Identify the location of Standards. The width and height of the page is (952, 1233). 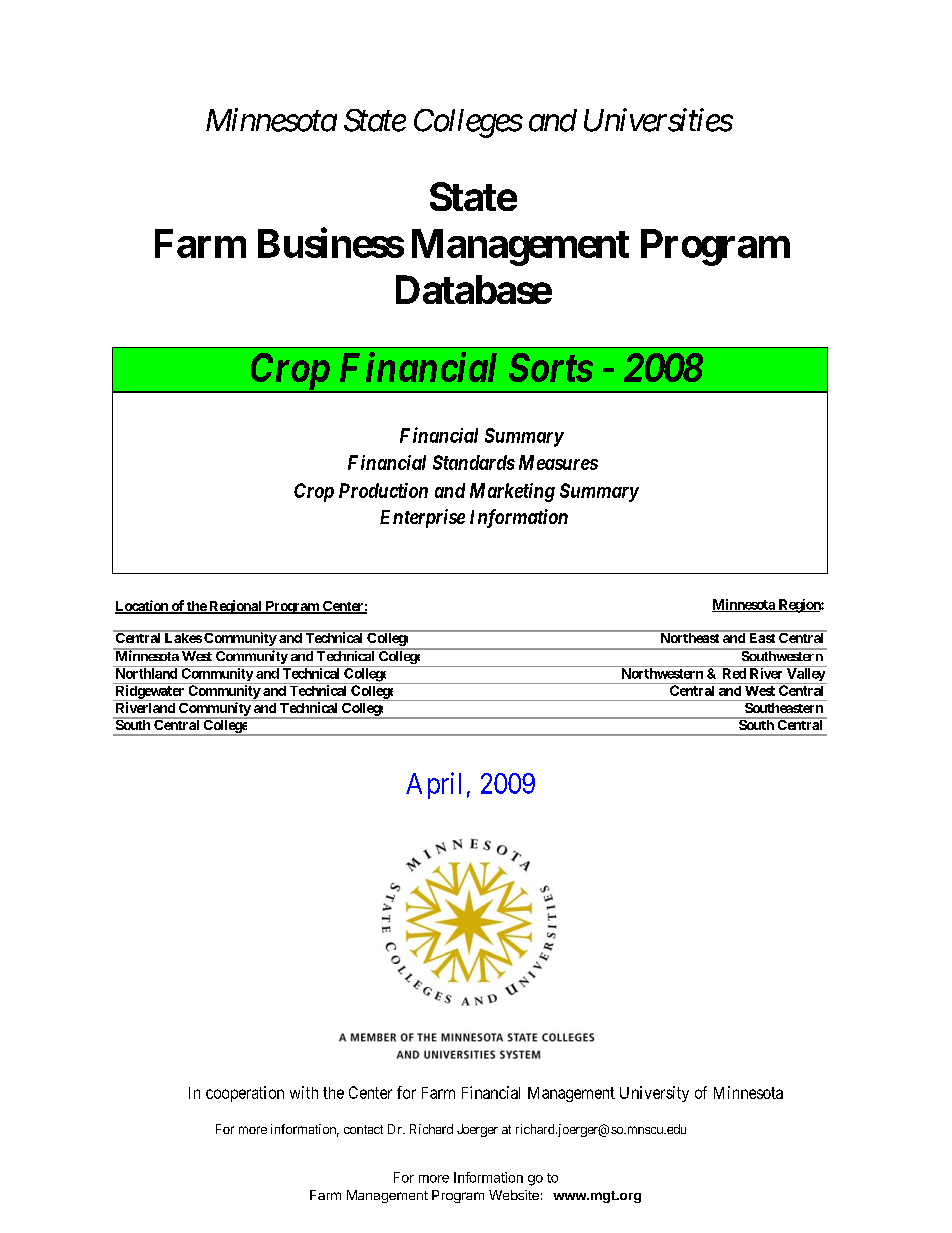
(474, 462).
